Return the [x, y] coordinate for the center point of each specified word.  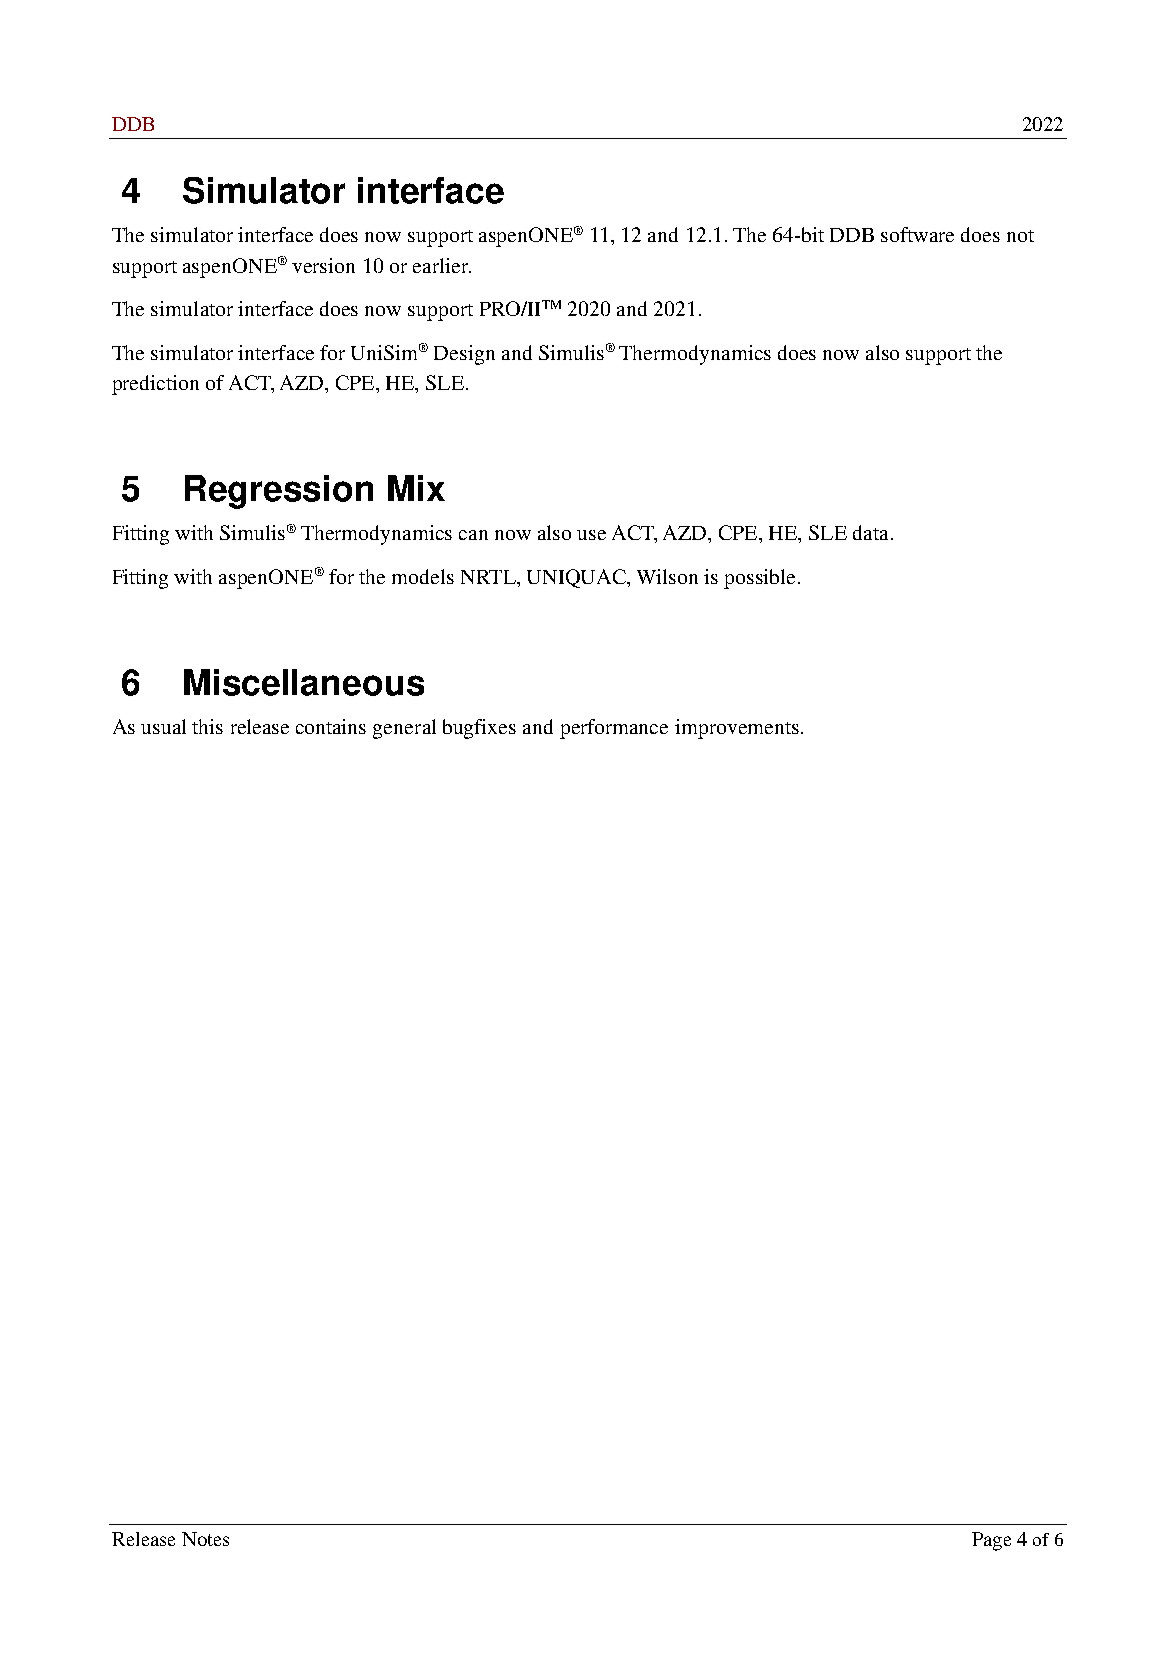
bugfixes [479, 729]
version [323, 265]
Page [991, 1541]
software [917, 234]
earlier [442, 265]
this [207, 726]
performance [614, 729]
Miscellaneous [304, 682]
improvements [737, 729]
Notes [205, 1539]
